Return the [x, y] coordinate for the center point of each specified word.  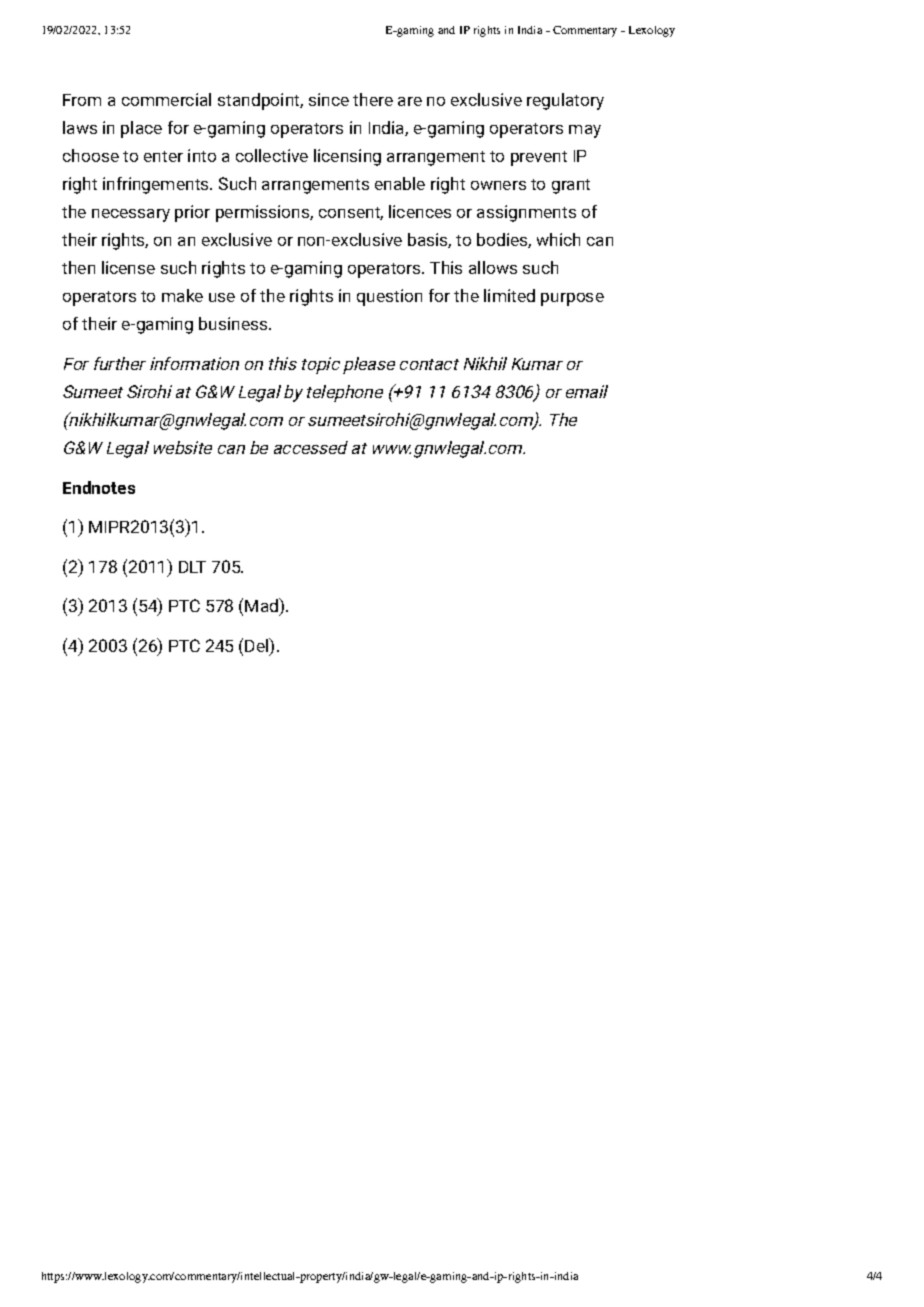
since [329, 99]
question [389, 297]
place [141, 129]
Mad [263, 607]
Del [258, 646]
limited [509, 295]
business [234, 323]
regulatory [565, 101]
